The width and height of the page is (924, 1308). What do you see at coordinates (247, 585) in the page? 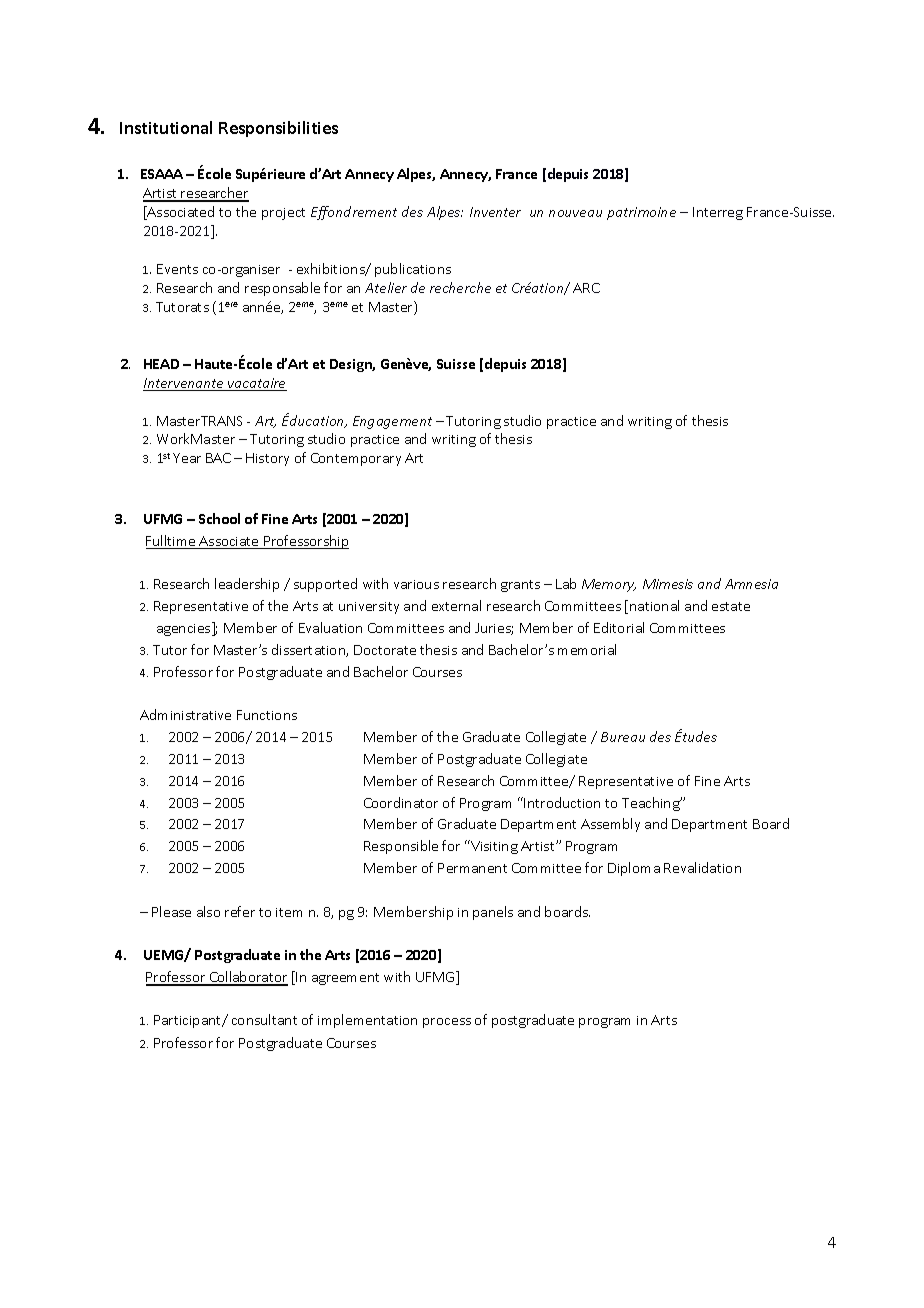
I see `leadership` at bounding box center [247, 585].
